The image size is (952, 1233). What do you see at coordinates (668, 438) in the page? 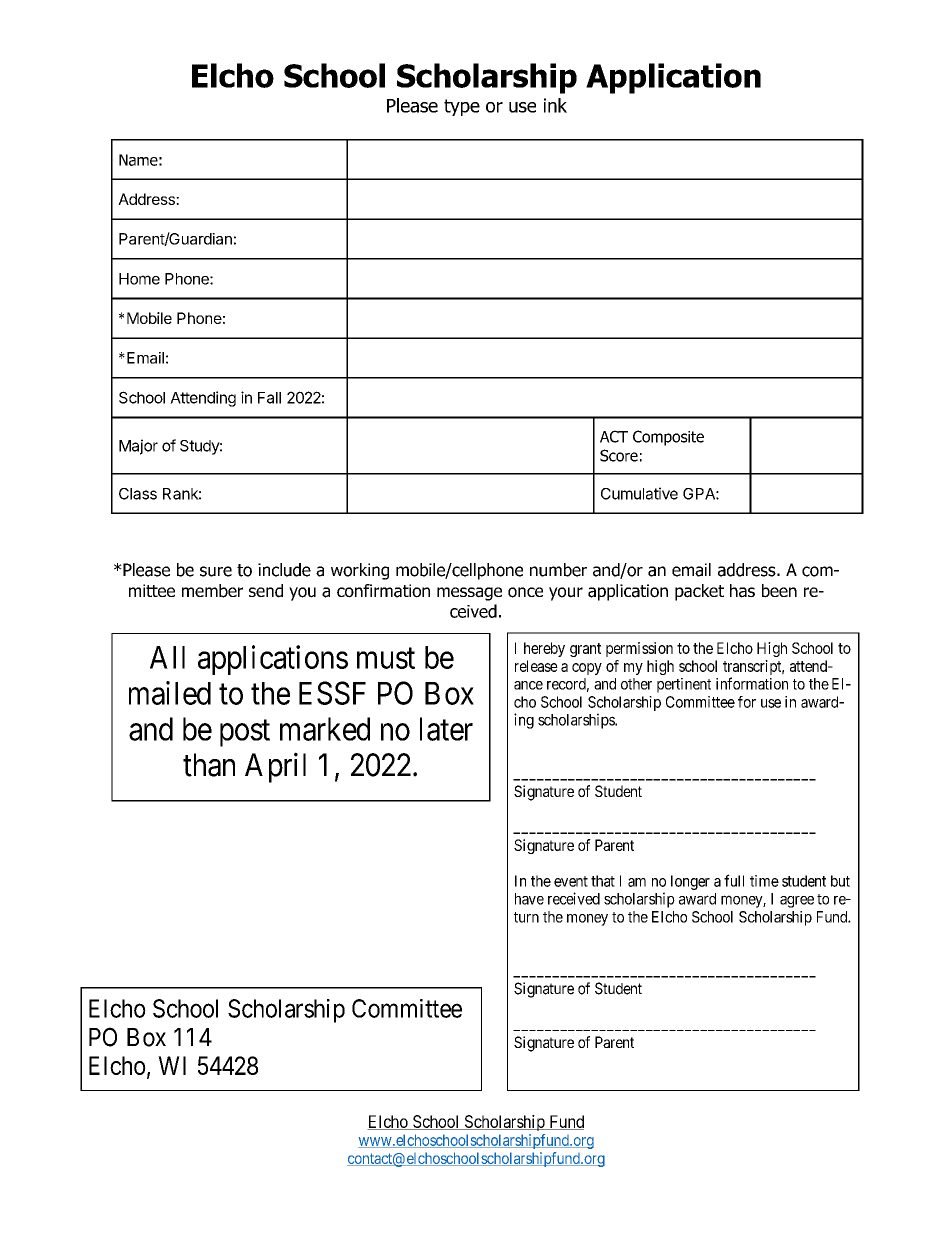
I see `Composite` at bounding box center [668, 438].
